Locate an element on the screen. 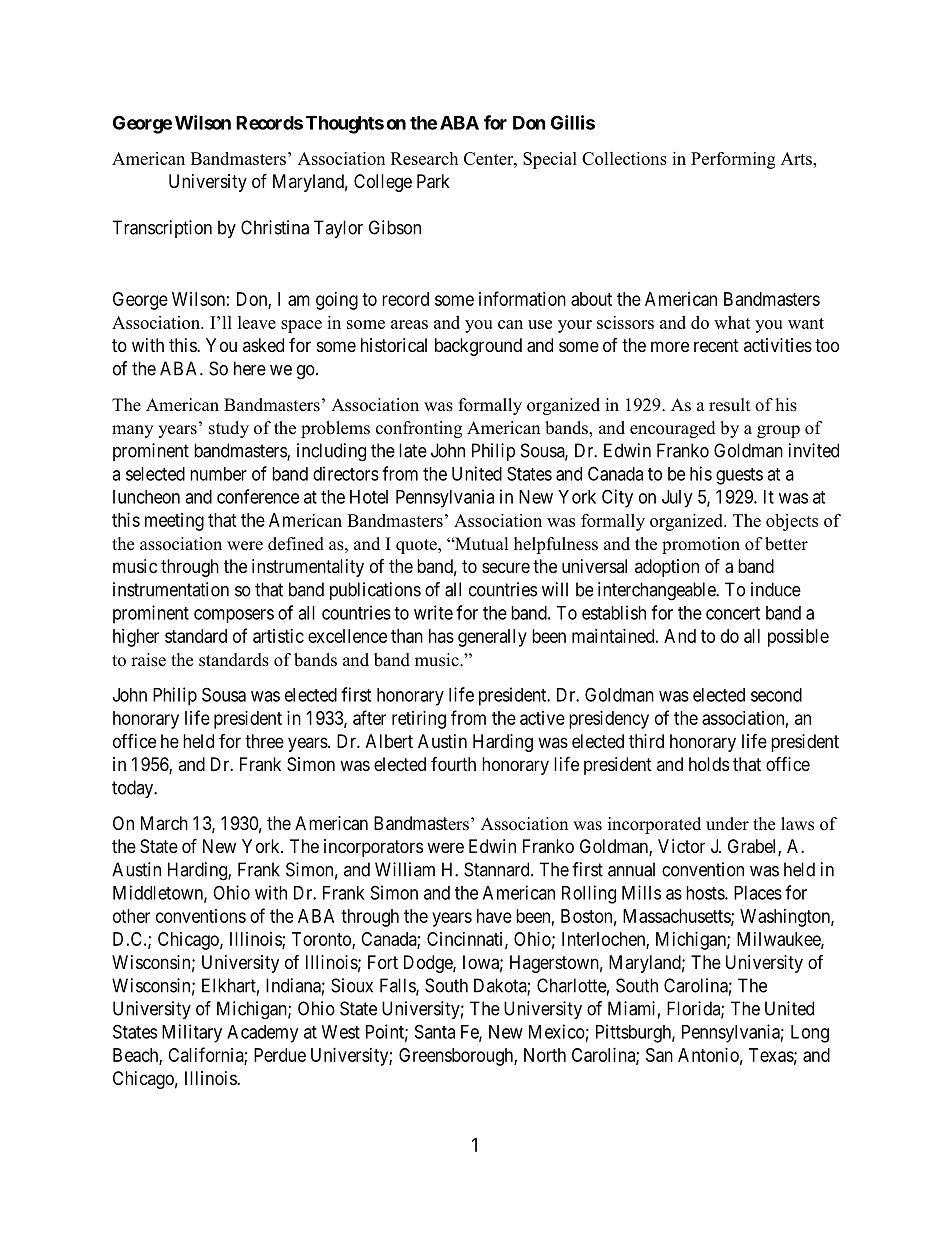 This screenshot has height=1233, width=952. March is located at coordinates (164, 823).
